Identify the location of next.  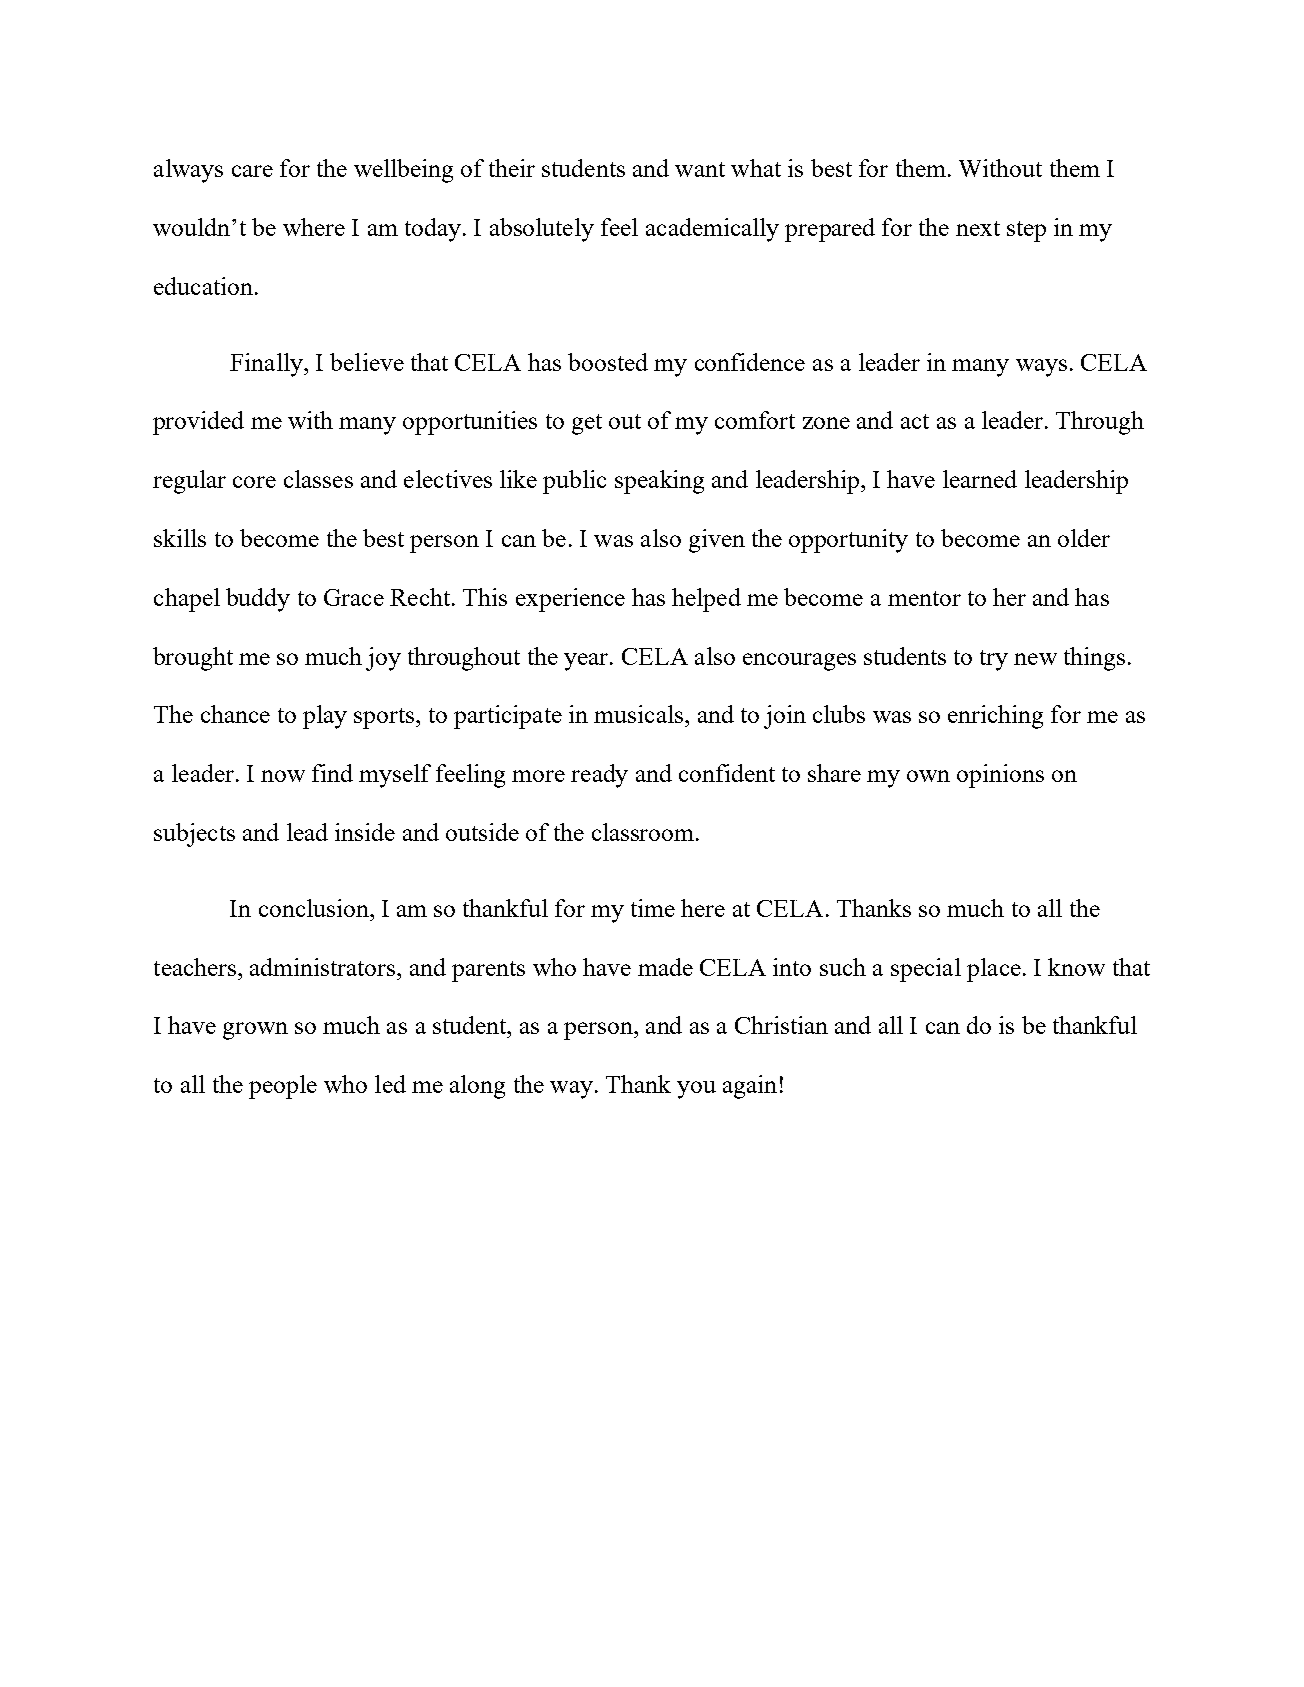
(978, 228).
